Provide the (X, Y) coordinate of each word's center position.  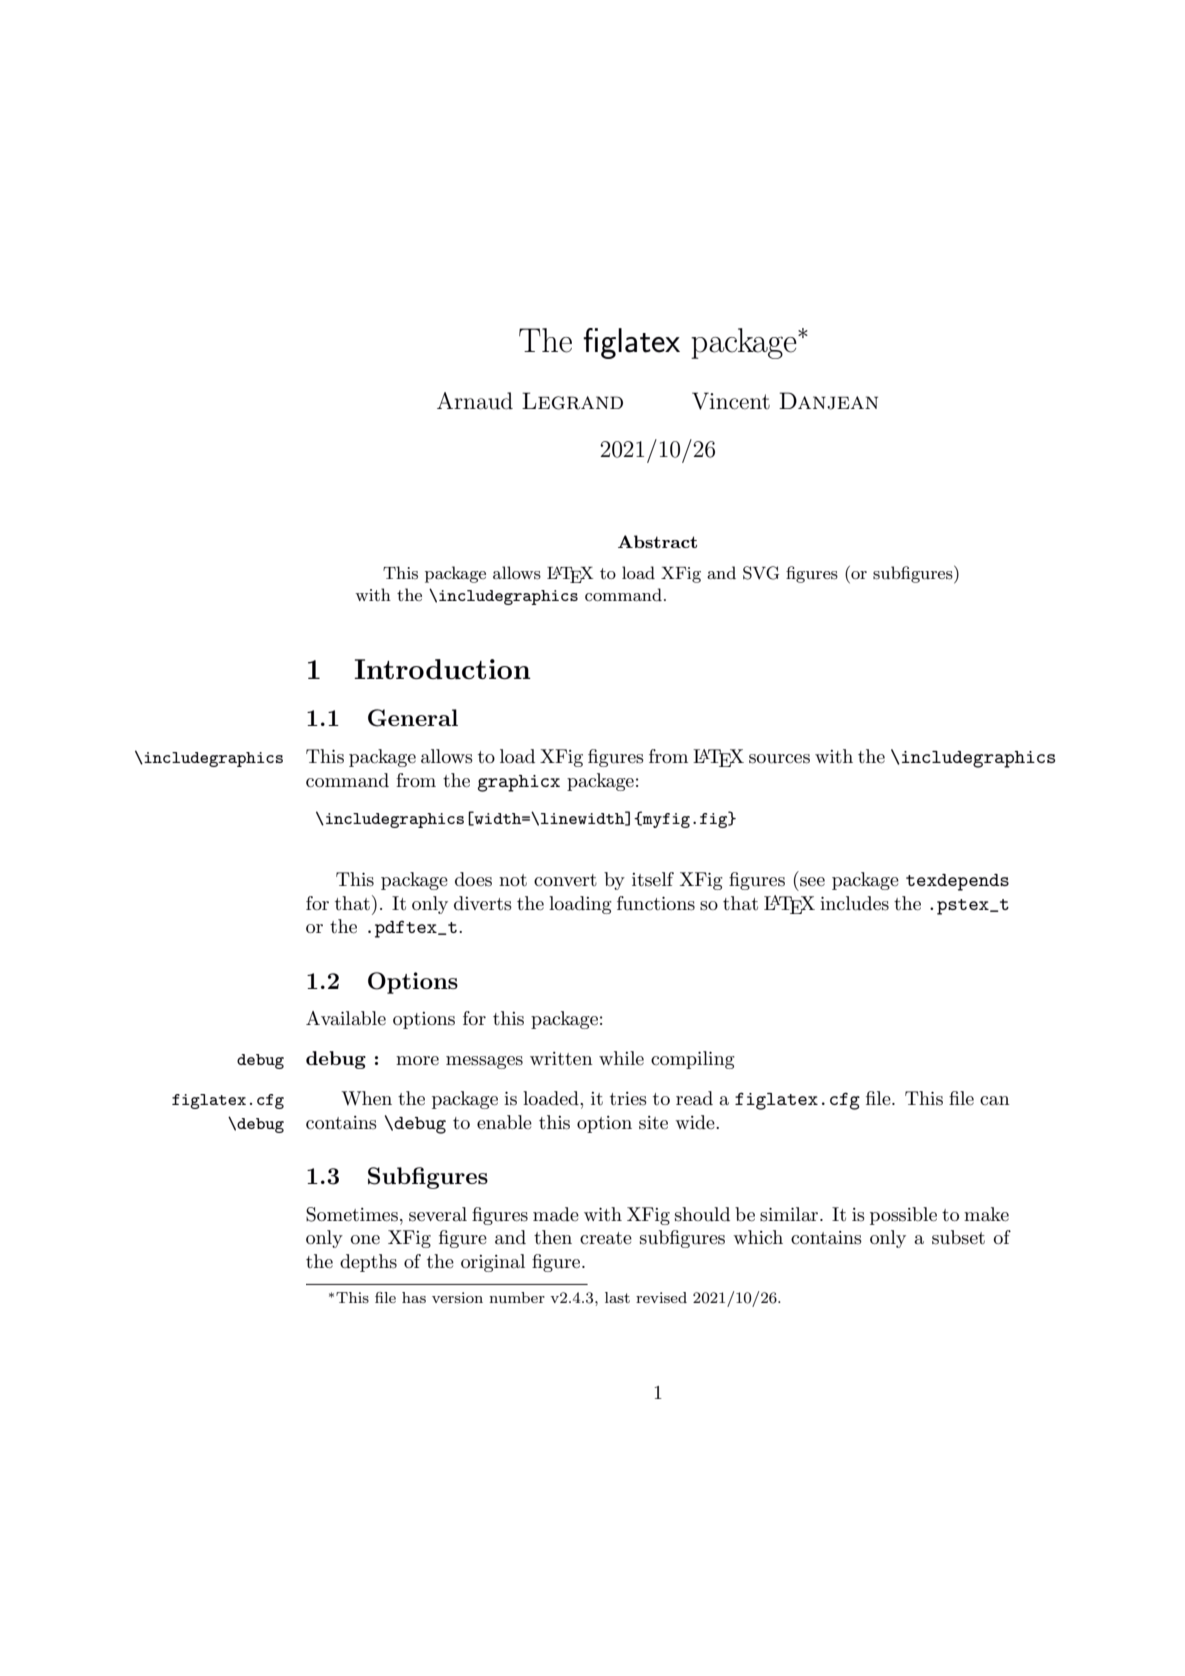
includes (854, 903)
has (414, 1297)
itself (653, 879)
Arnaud (475, 401)
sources (779, 759)
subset (958, 1237)
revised (661, 1297)
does (473, 879)
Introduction (442, 669)
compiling (693, 1060)
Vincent (731, 401)
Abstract (657, 541)
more (417, 1061)
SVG (761, 573)
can (995, 1101)
